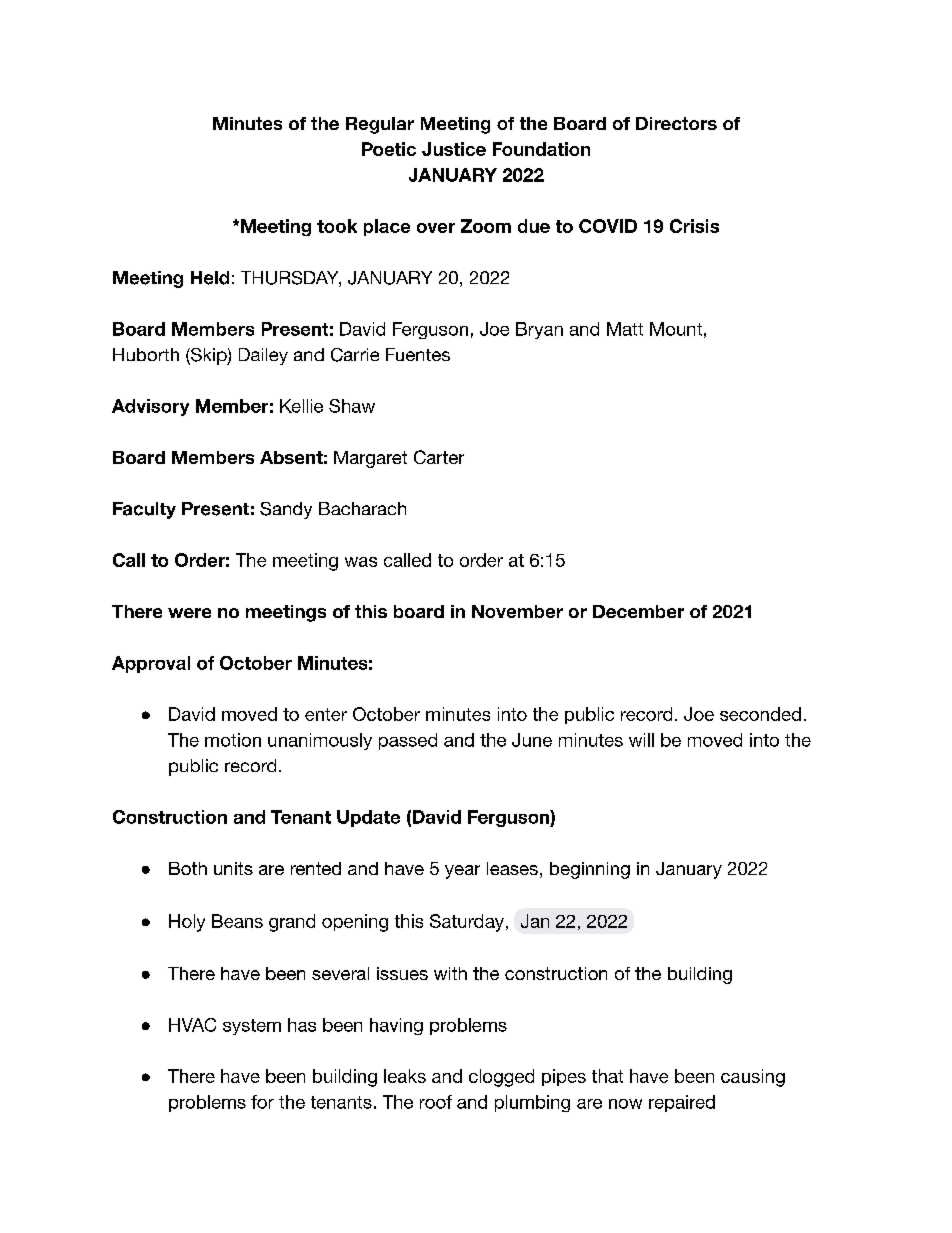 The image size is (952, 1233). Describe the element at coordinates (189, 613) in the page. I see `were` at that location.
